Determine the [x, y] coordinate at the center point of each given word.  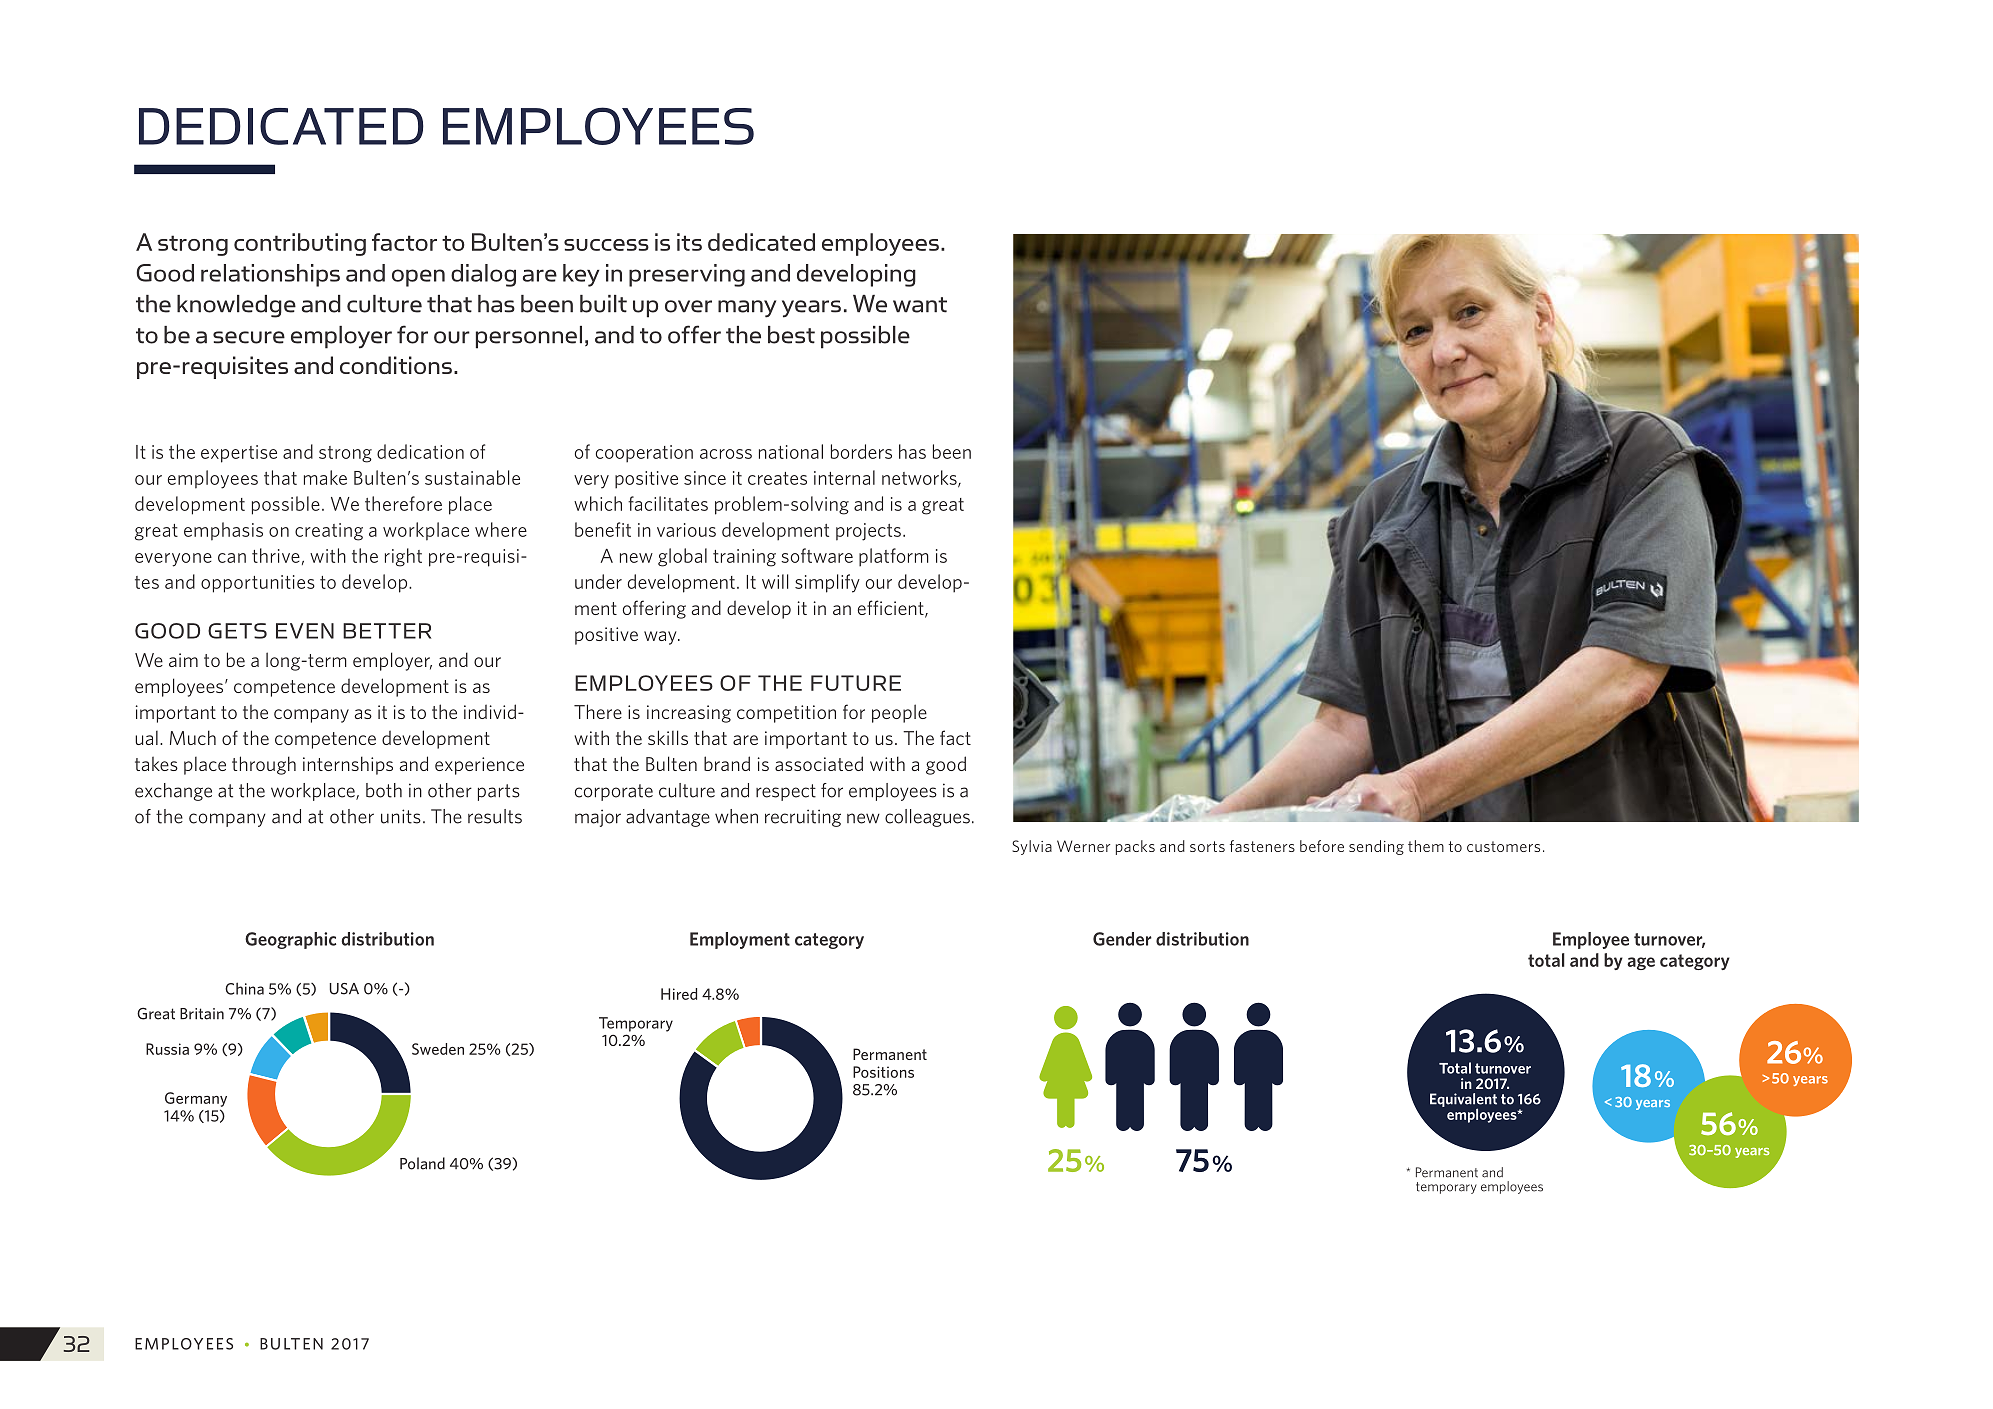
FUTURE [856, 683]
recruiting [803, 818]
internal [844, 477]
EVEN [305, 631]
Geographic [290, 940]
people [899, 713]
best [791, 335]
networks [920, 478]
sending [1376, 847]
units [401, 816]
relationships [270, 275]
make [325, 477]
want [920, 305]
